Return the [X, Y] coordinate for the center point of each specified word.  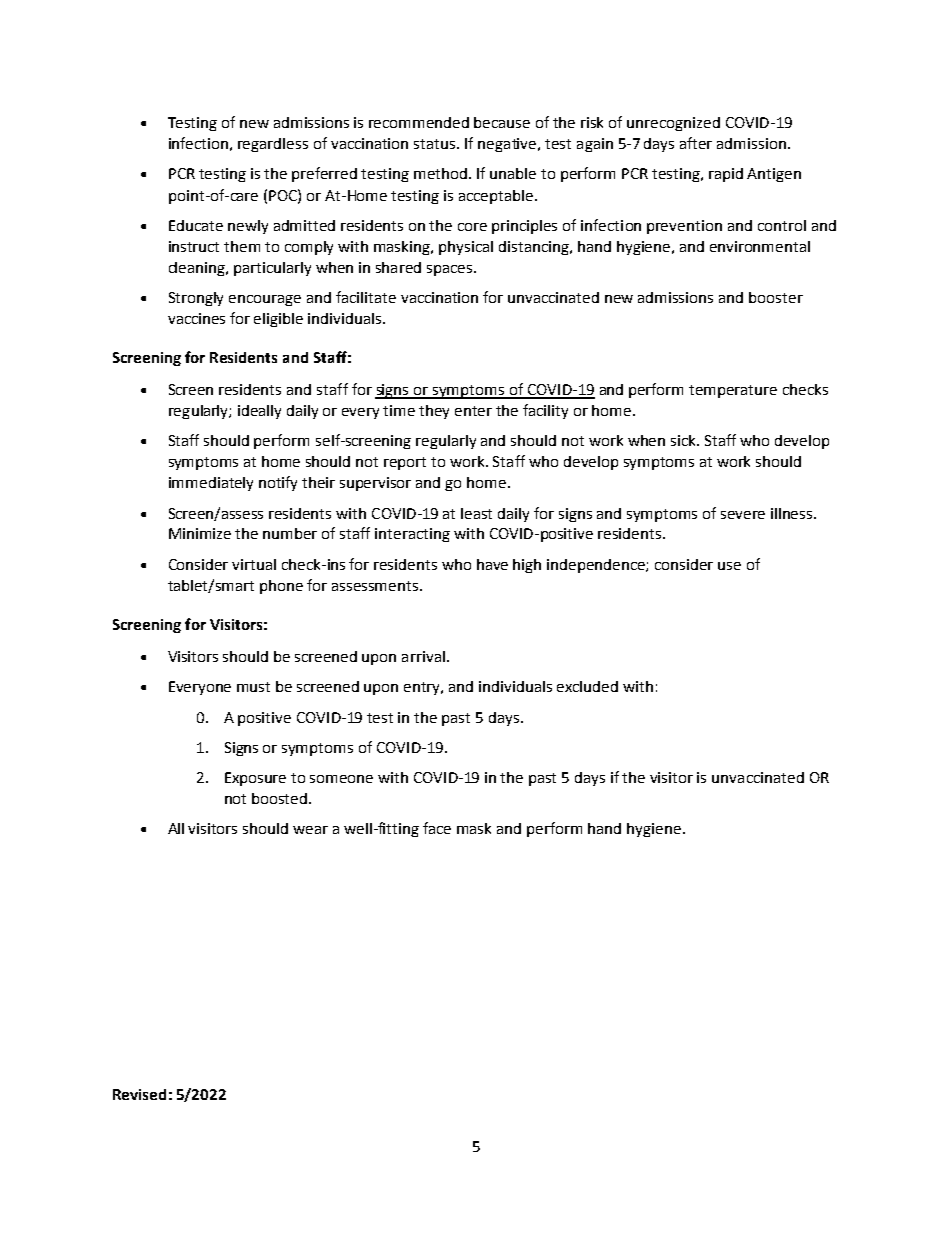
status [436, 144]
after [696, 143]
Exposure [255, 779]
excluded [587, 686]
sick [685, 440]
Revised [139, 1094]
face [437, 828]
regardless [273, 145]
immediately [211, 484]
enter [473, 411]
